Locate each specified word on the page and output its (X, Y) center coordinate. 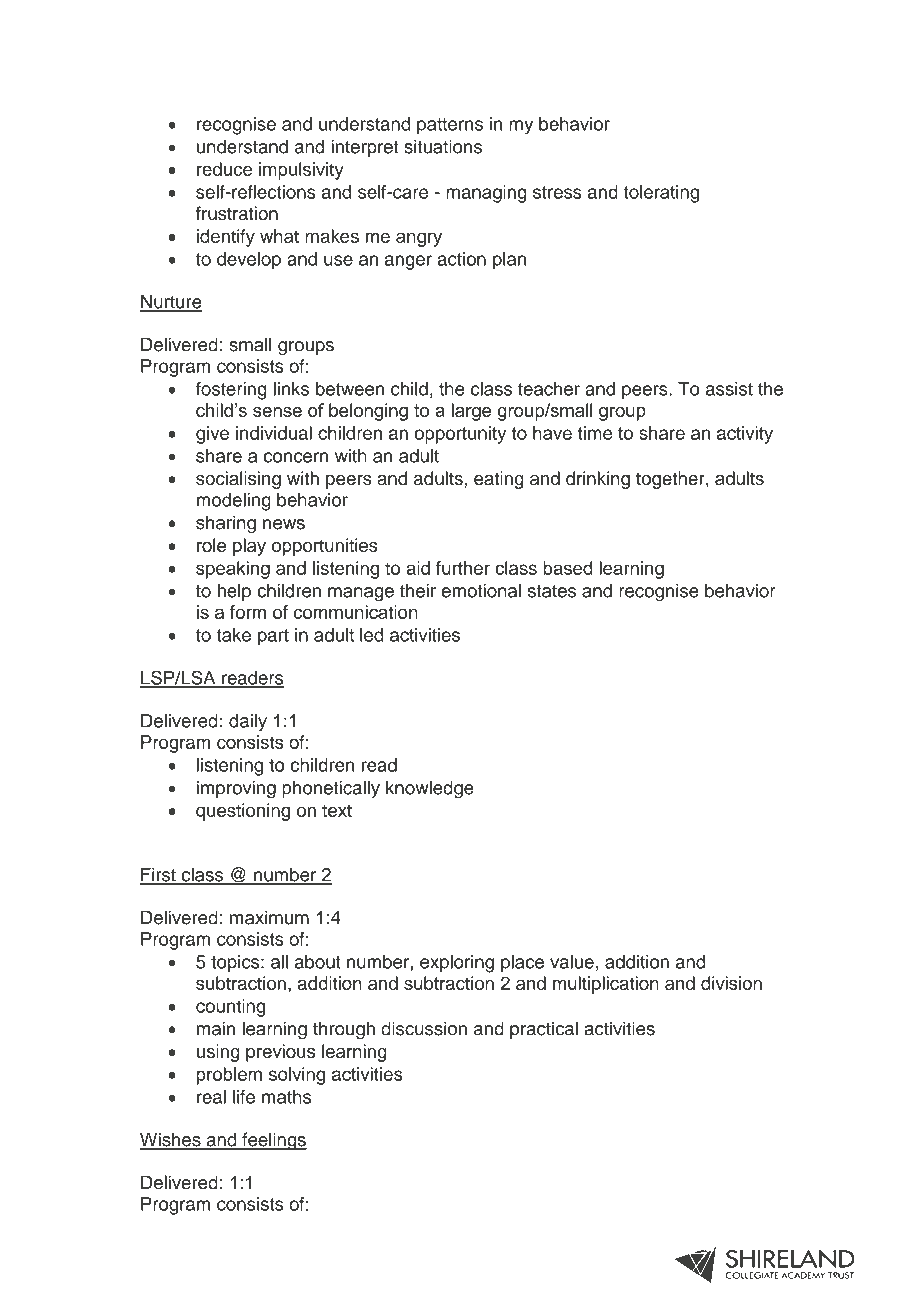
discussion (424, 1028)
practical (544, 1030)
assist (729, 389)
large (471, 412)
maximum (269, 917)
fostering (231, 391)
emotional (481, 590)
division (731, 983)
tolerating (661, 194)
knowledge (430, 789)
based (568, 568)
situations (443, 146)
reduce (224, 169)
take (233, 635)
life (244, 1097)
